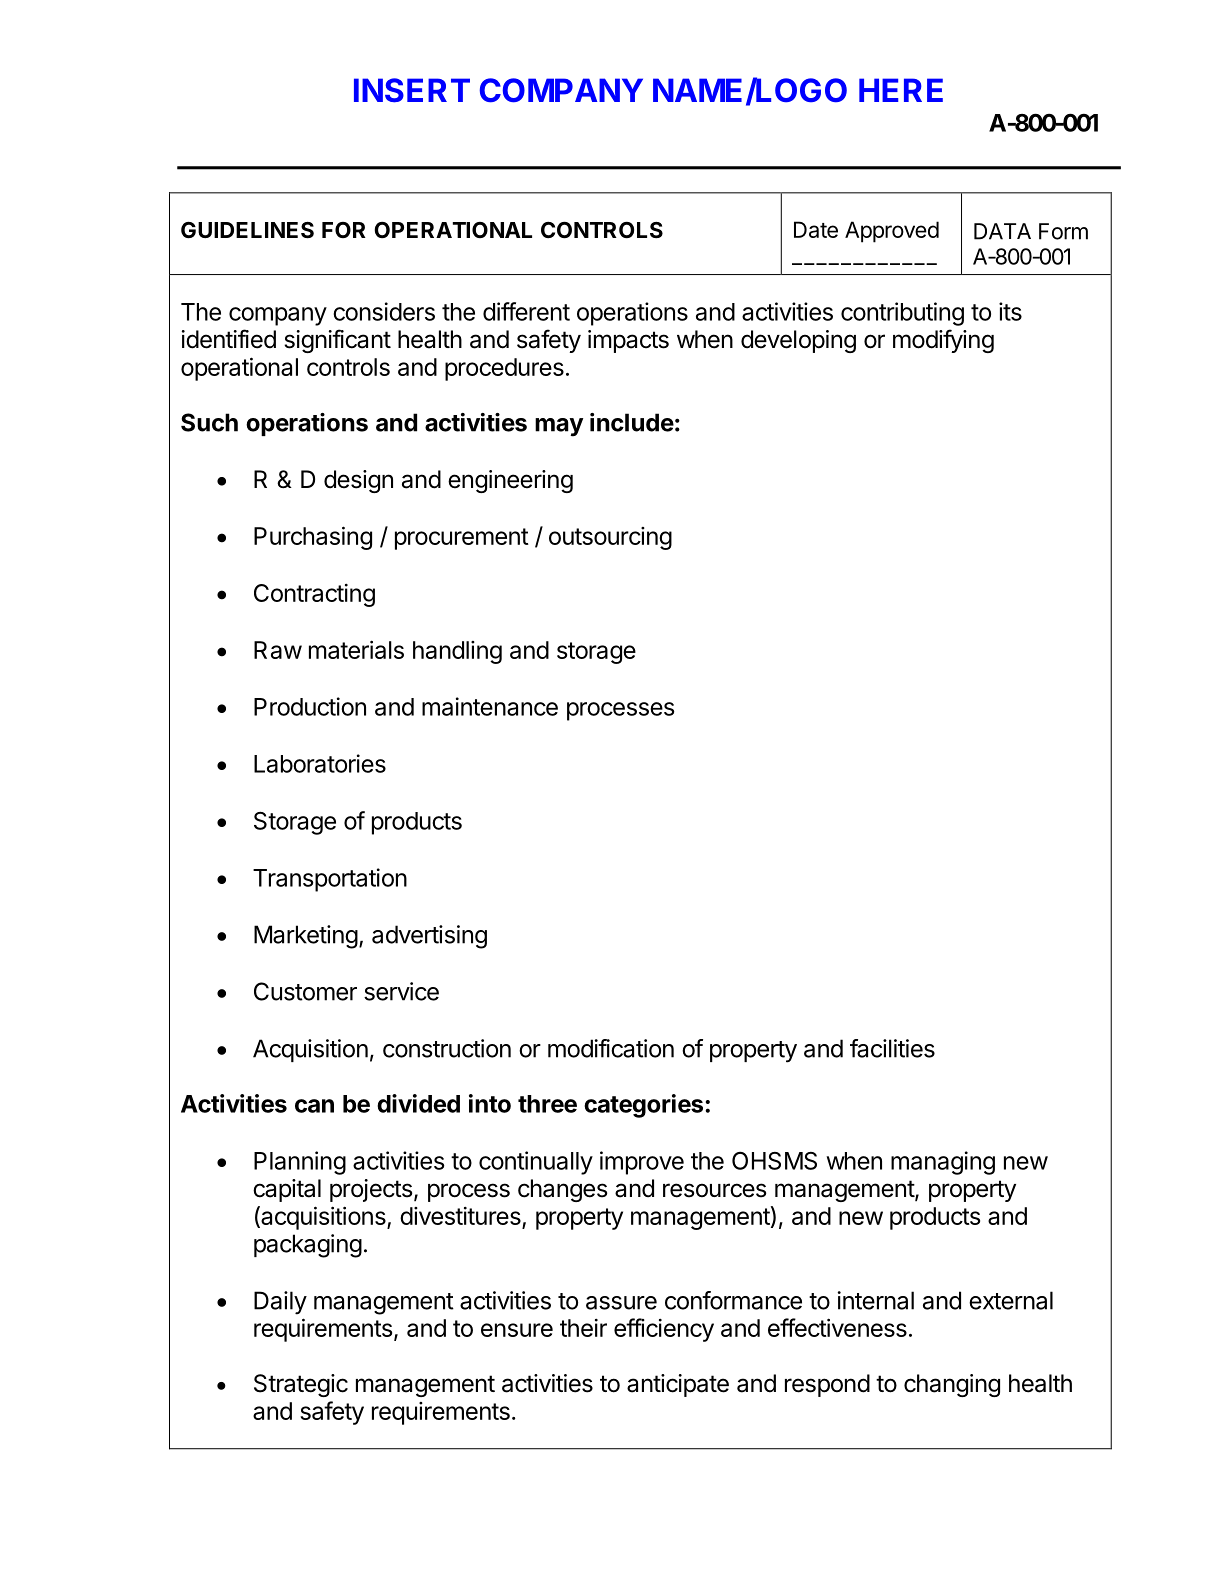  What do you see at coordinates (583, 1328) in the document?
I see `their` at bounding box center [583, 1328].
